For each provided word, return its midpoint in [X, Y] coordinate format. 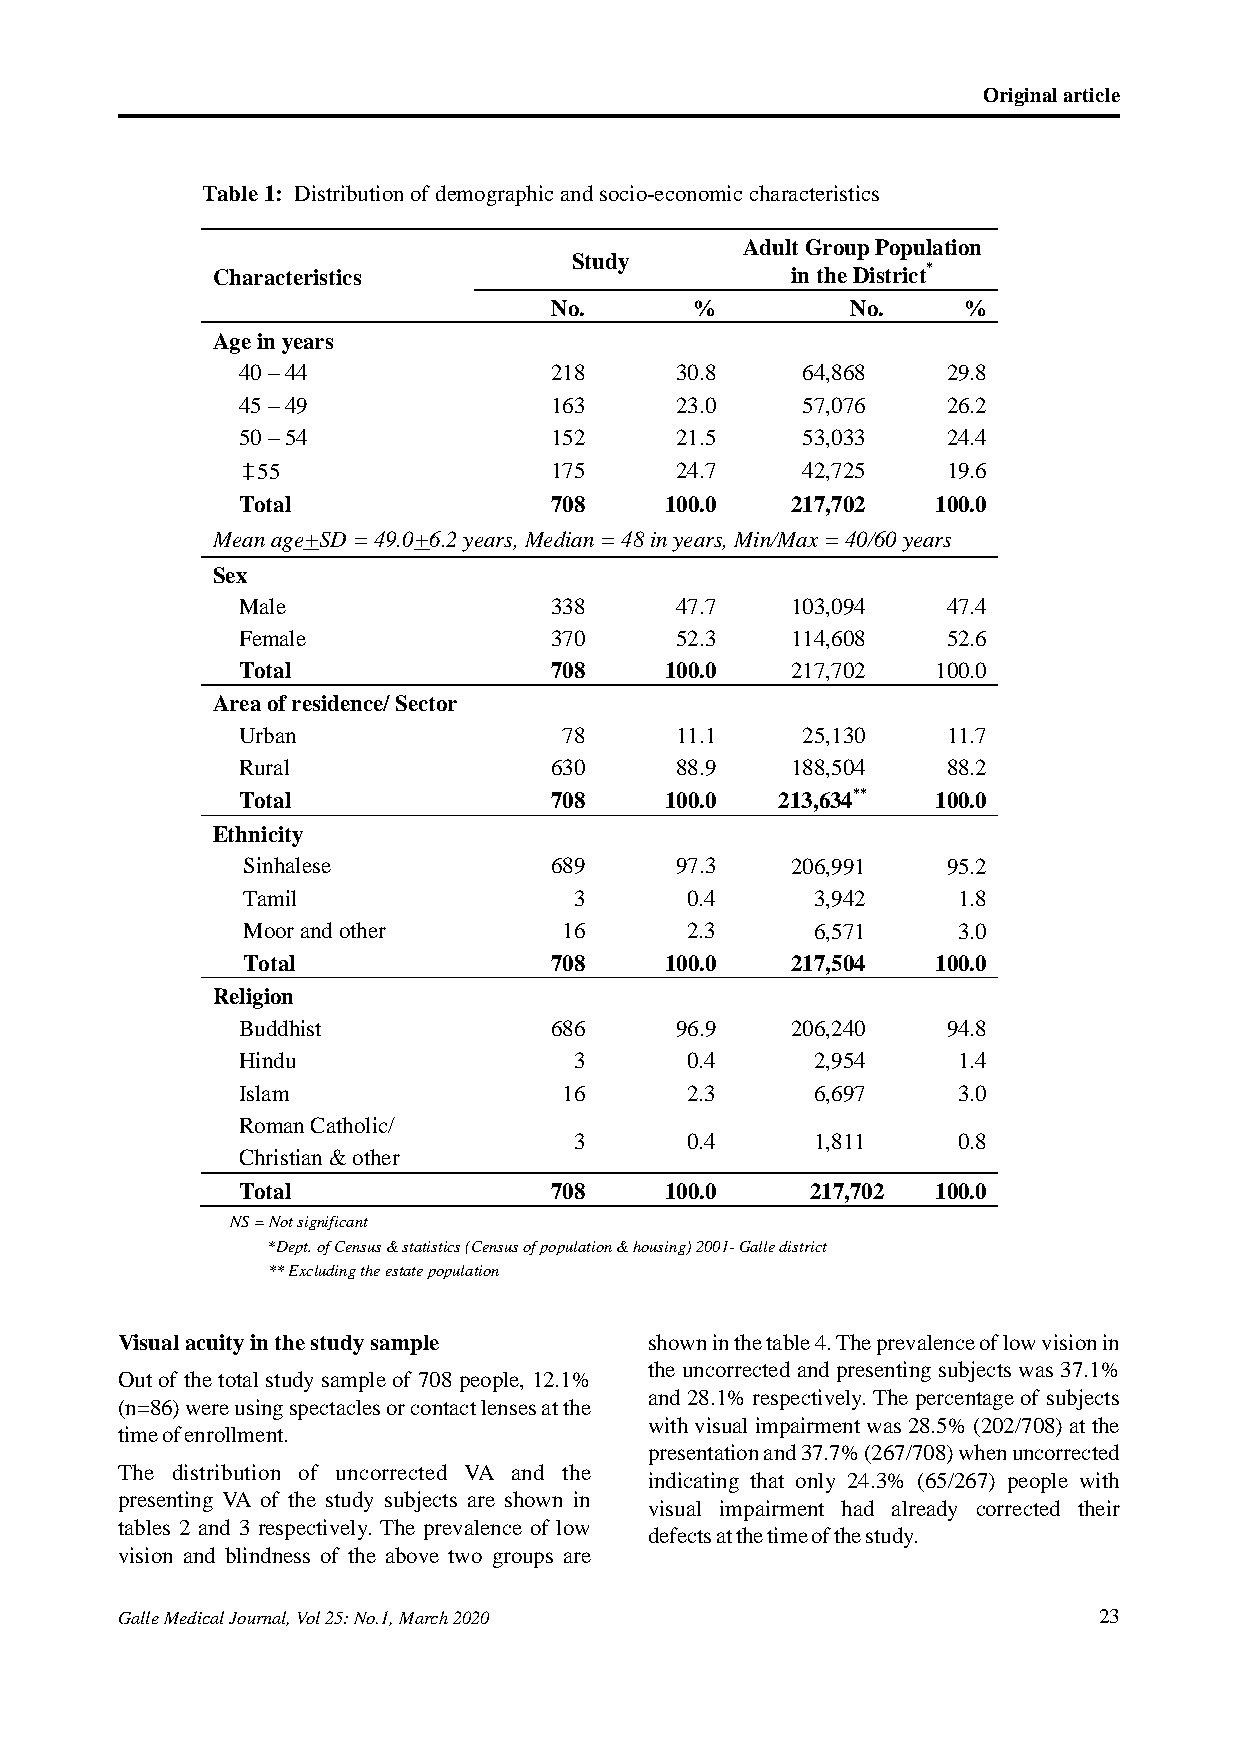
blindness [267, 1555]
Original [1020, 97]
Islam [264, 1093]
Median [559, 539]
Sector [426, 703]
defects [680, 1535]
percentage [965, 1401]
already [924, 1510]
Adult [770, 247]
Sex [230, 575]
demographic [494, 195]
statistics [431, 1246]
